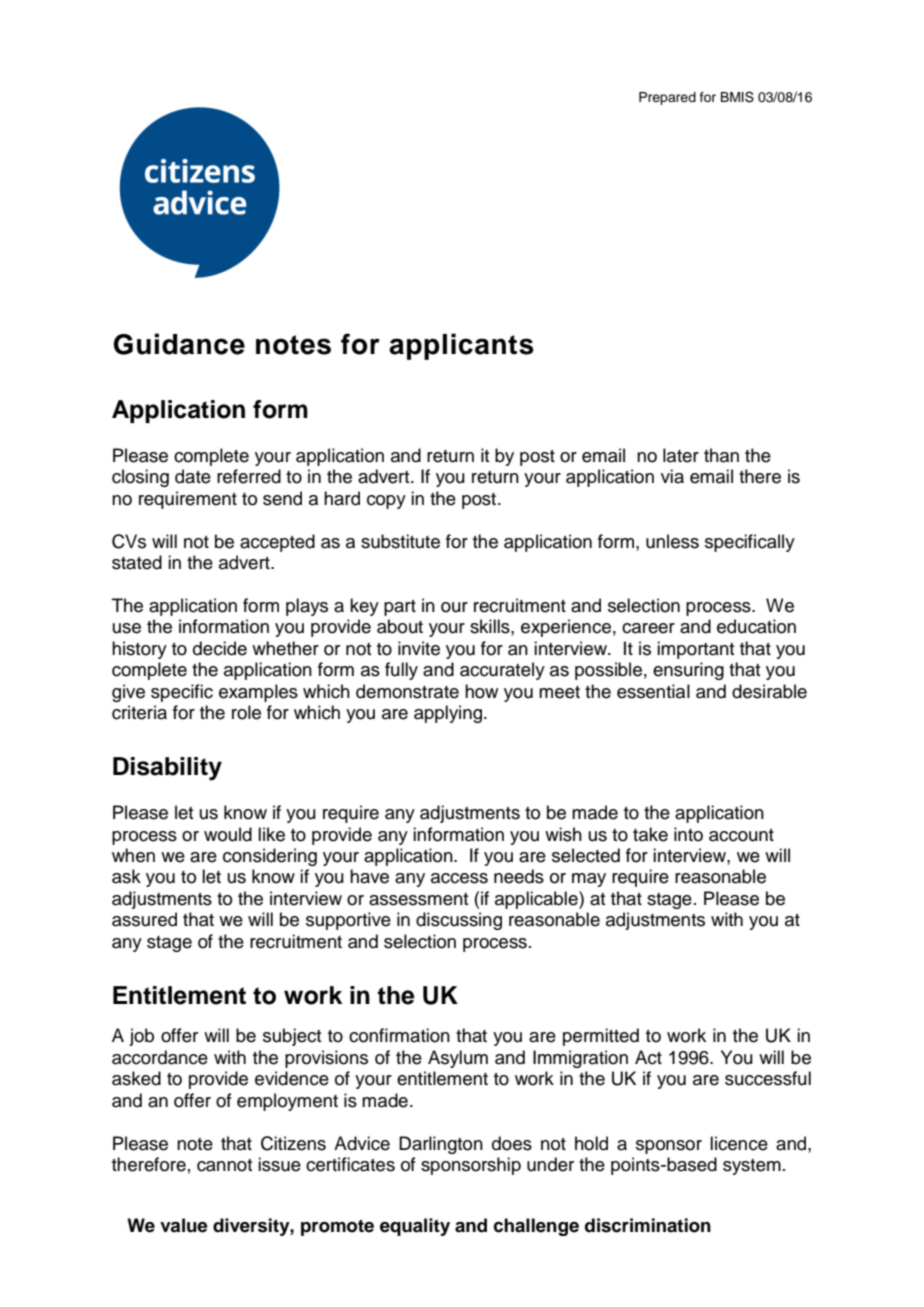 The image size is (924, 1307). Describe the element at coordinates (193, 476) in the document. I see `date` at that location.
